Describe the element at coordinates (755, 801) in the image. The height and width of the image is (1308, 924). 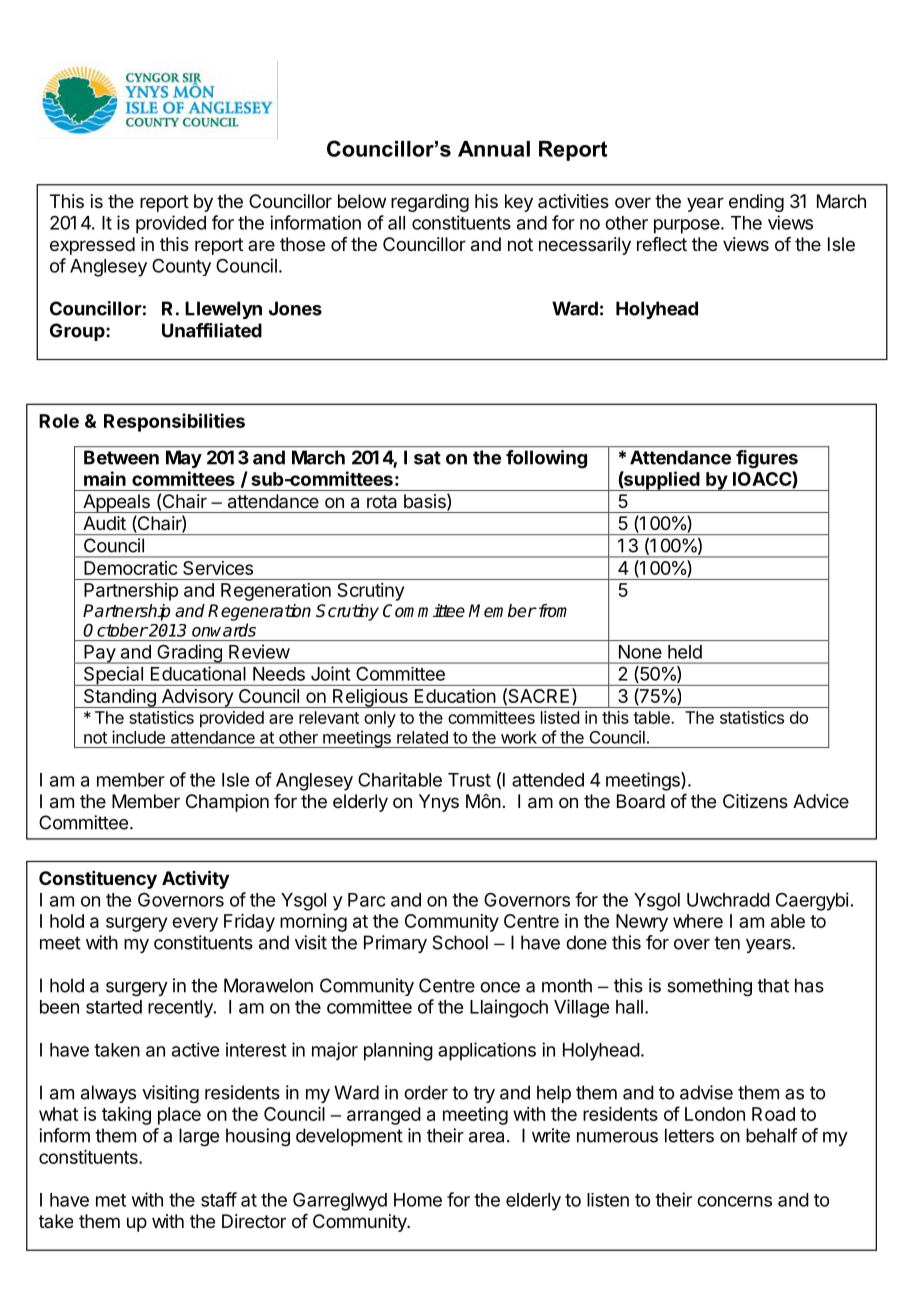
I see `Citizens` at that location.
